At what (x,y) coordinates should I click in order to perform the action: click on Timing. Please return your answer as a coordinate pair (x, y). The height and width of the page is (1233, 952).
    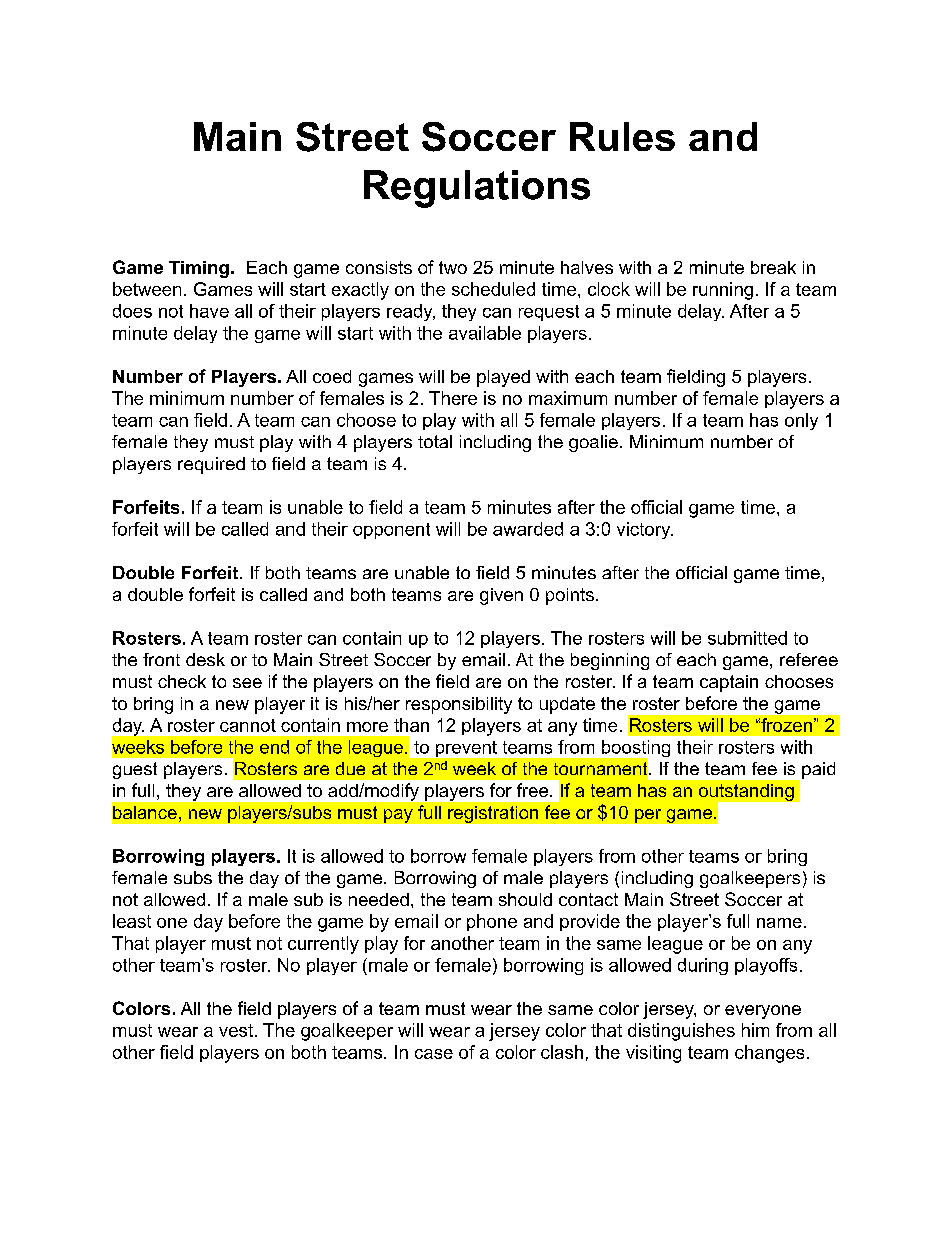
    Looking at the image, I should click on (199, 269).
